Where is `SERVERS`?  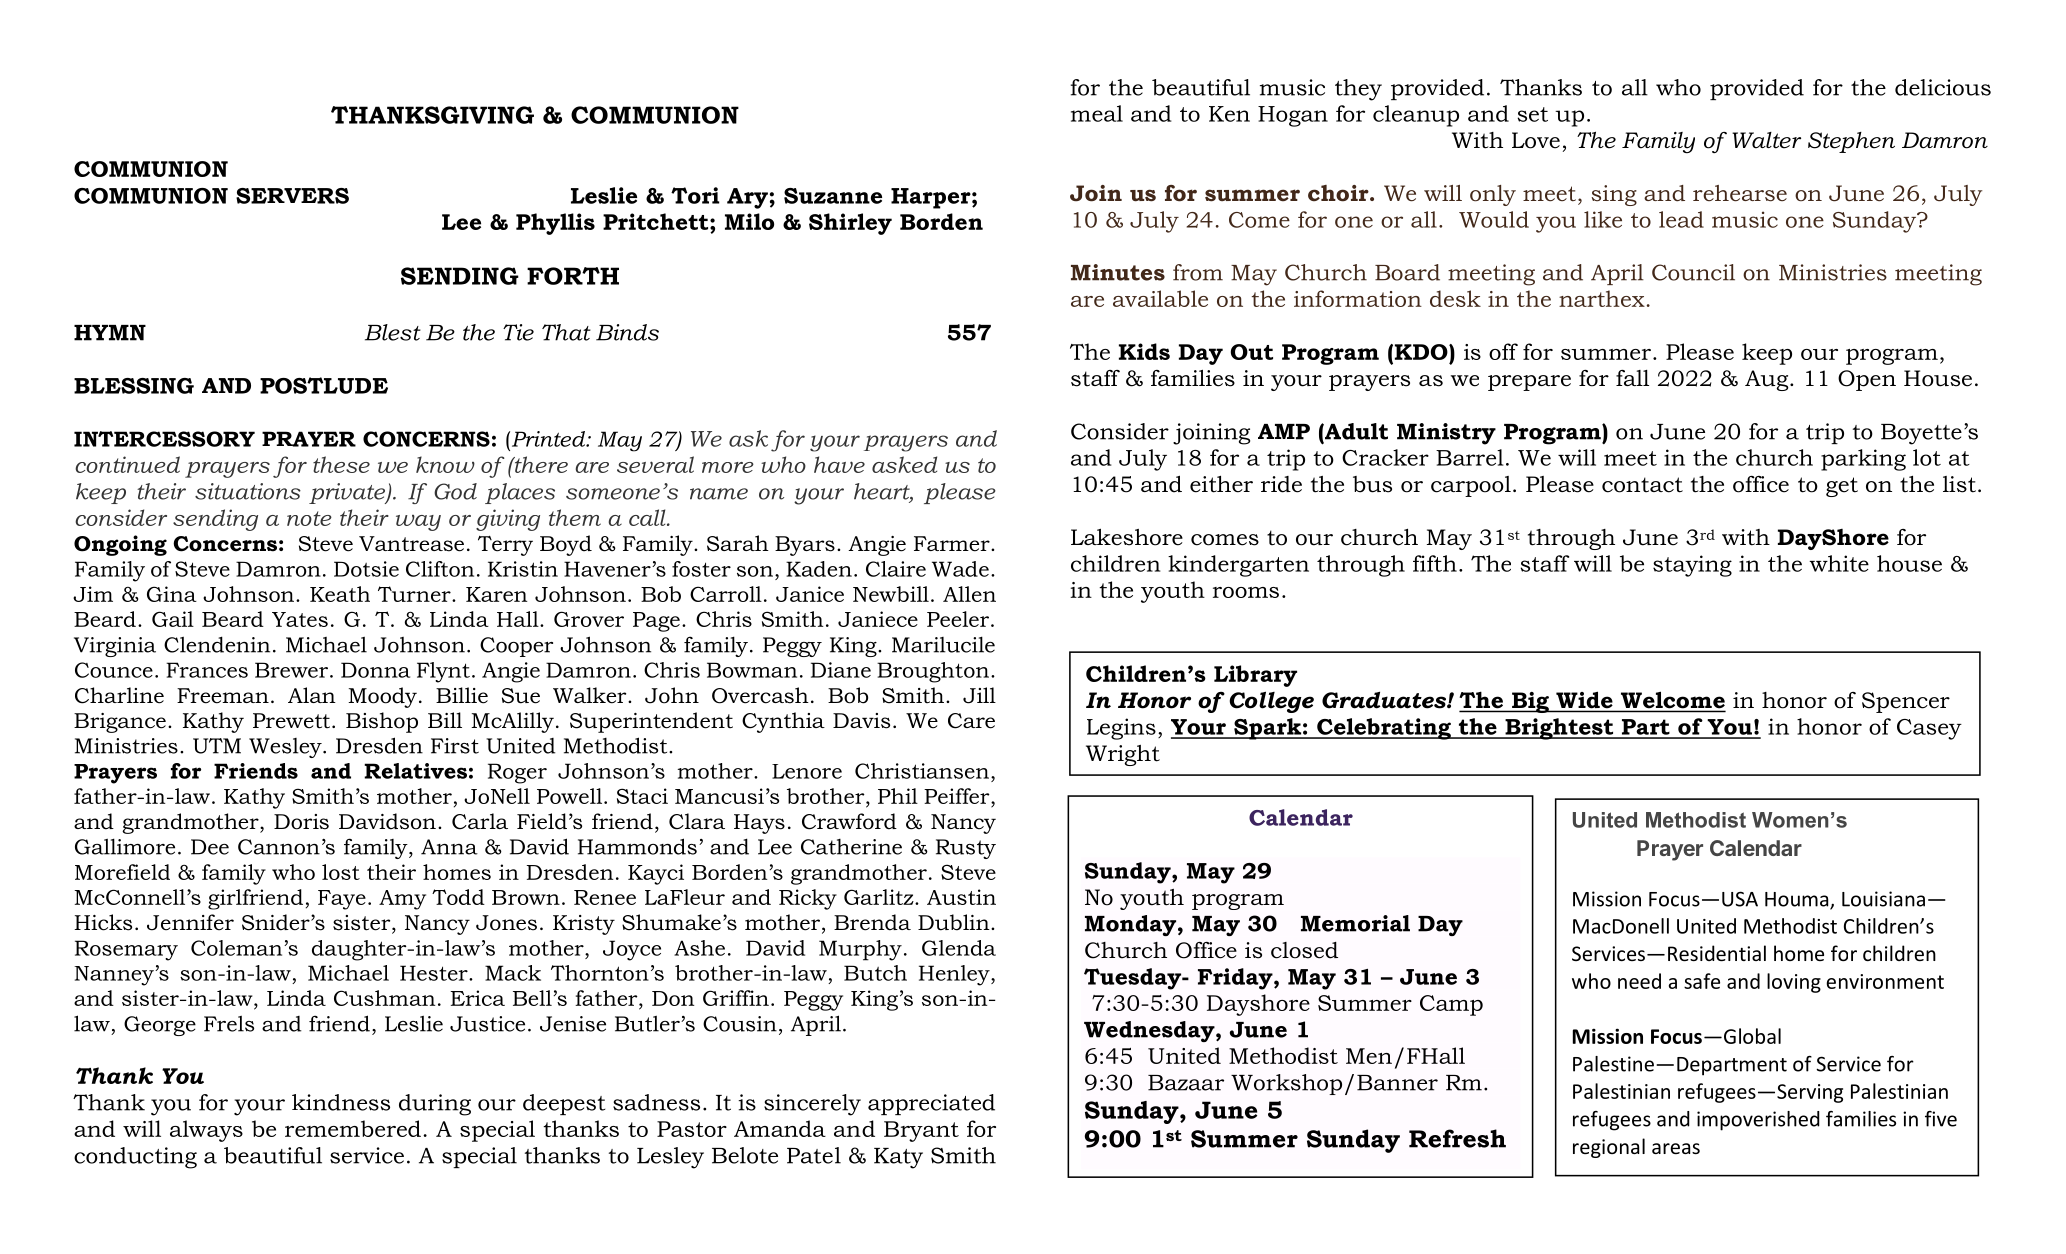
SERVERS is located at coordinates (292, 196).
